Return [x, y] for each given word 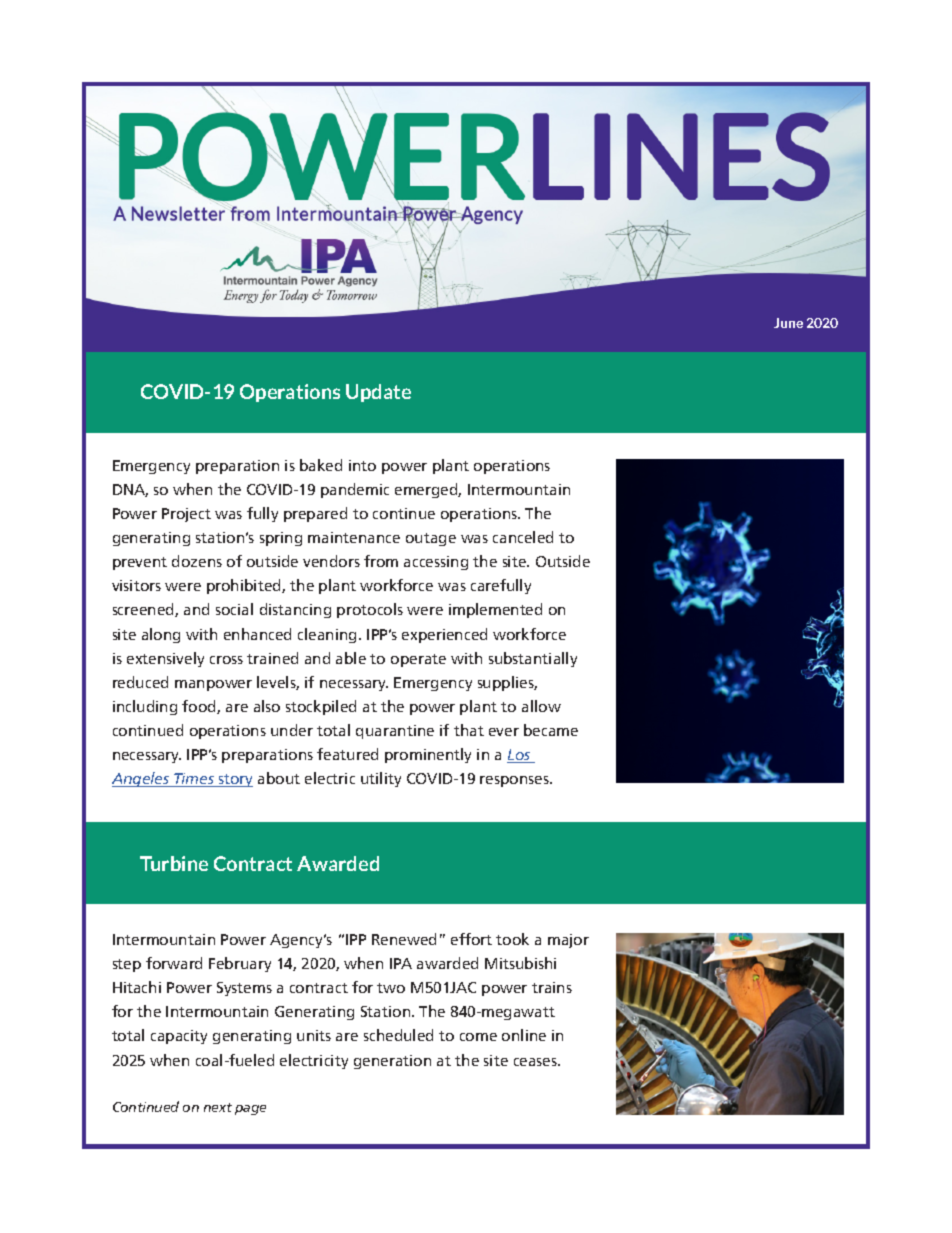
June [788, 323]
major [568, 941]
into [362, 465]
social [234, 609]
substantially [533, 659]
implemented [495, 610]
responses [515, 781]
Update [378, 393]
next [218, 1107]
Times [195, 780]
